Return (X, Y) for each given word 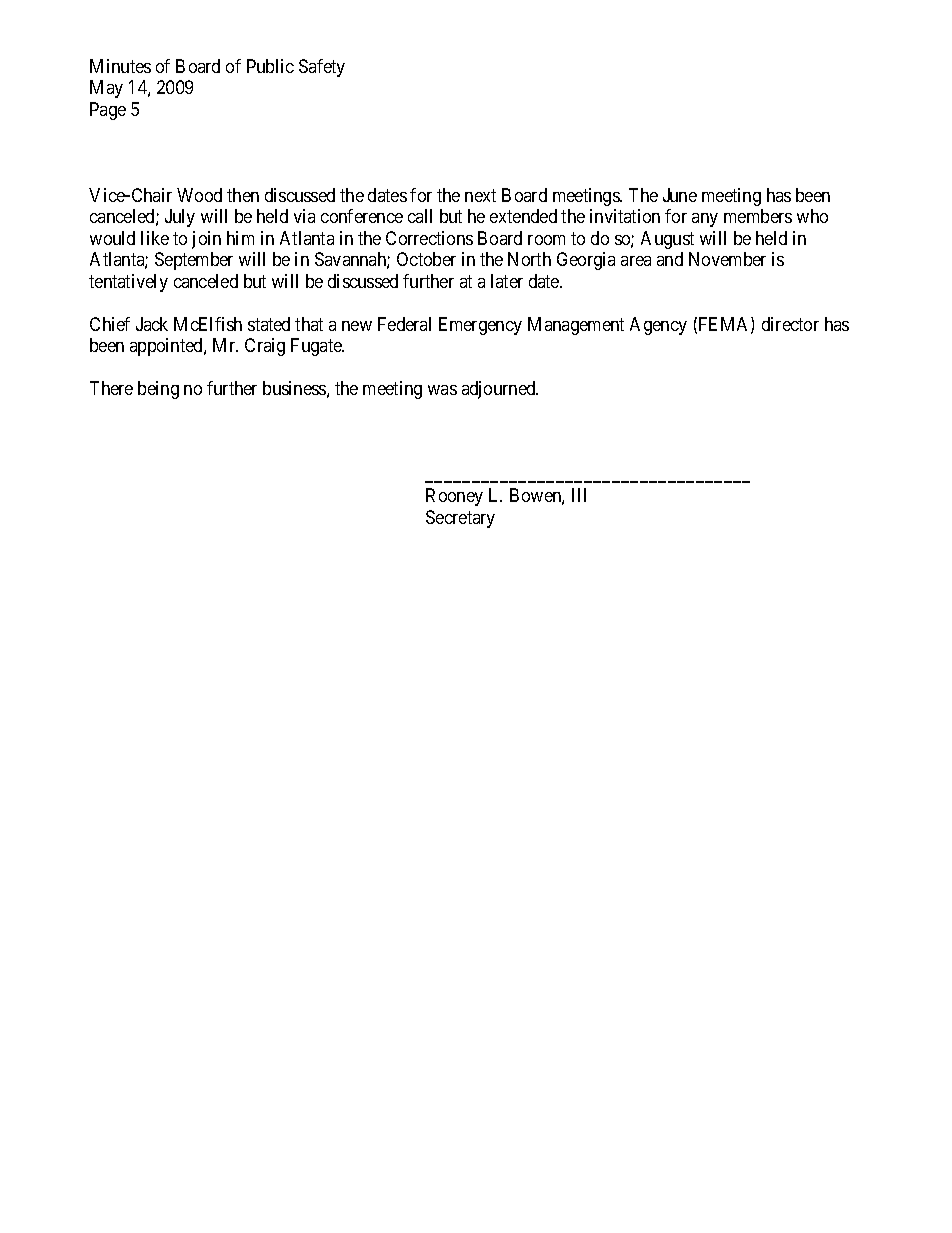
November (727, 259)
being (158, 390)
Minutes (120, 66)
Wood (199, 195)
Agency (658, 326)
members (758, 216)
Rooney (454, 497)
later (507, 281)
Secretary (460, 519)
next (480, 195)
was (442, 390)
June (680, 195)
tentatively (128, 283)
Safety (322, 68)
